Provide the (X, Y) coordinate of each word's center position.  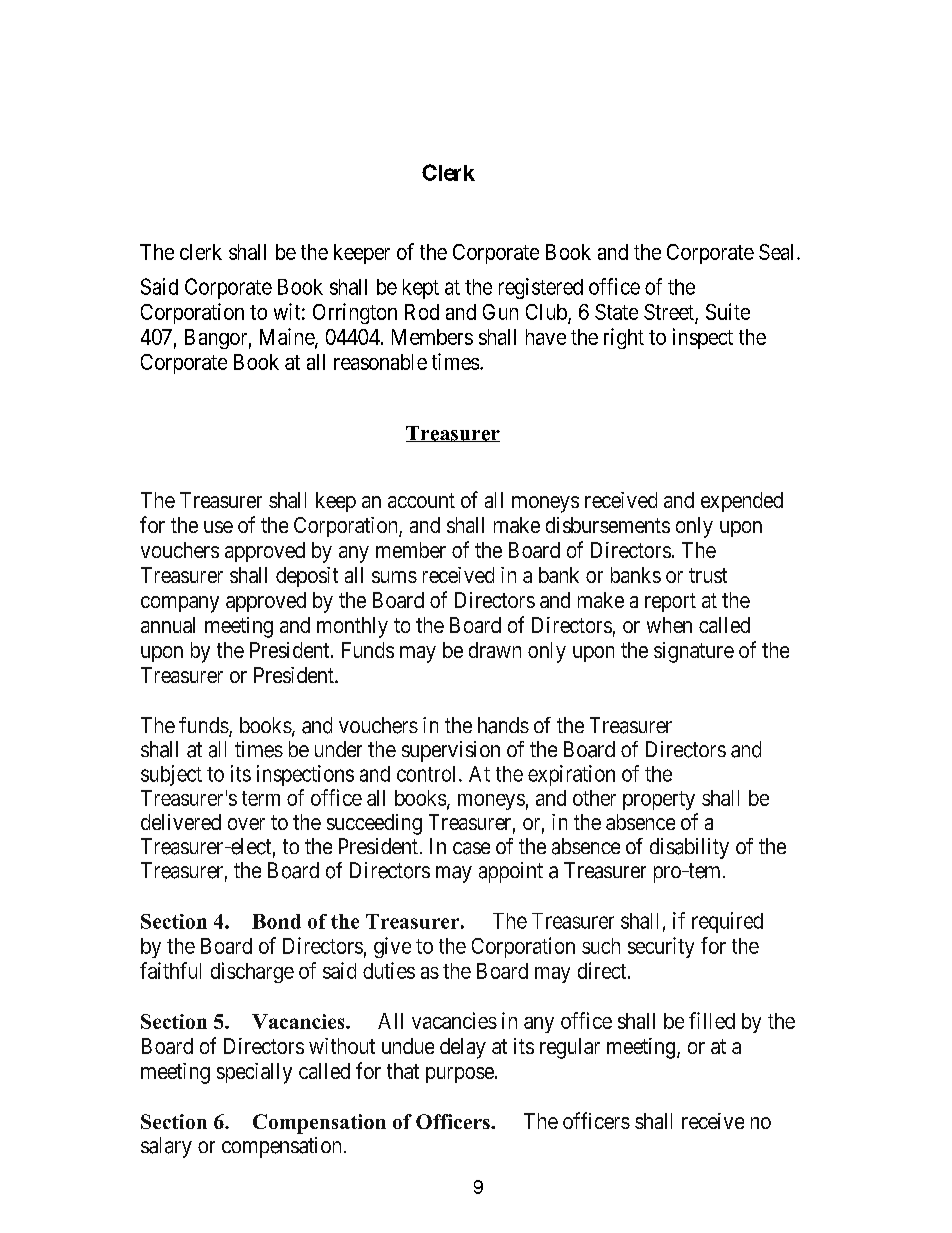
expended (742, 502)
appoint (511, 872)
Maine (288, 337)
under (338, 749)
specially (254, 1073)
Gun (500, 312)
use (218, 527)
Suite (728, 311)
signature (694, 652)
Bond (276, 921)
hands (503, 725)
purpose (461, 1075)
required (727, 922)
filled (712, 1020)
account (421, 500)
